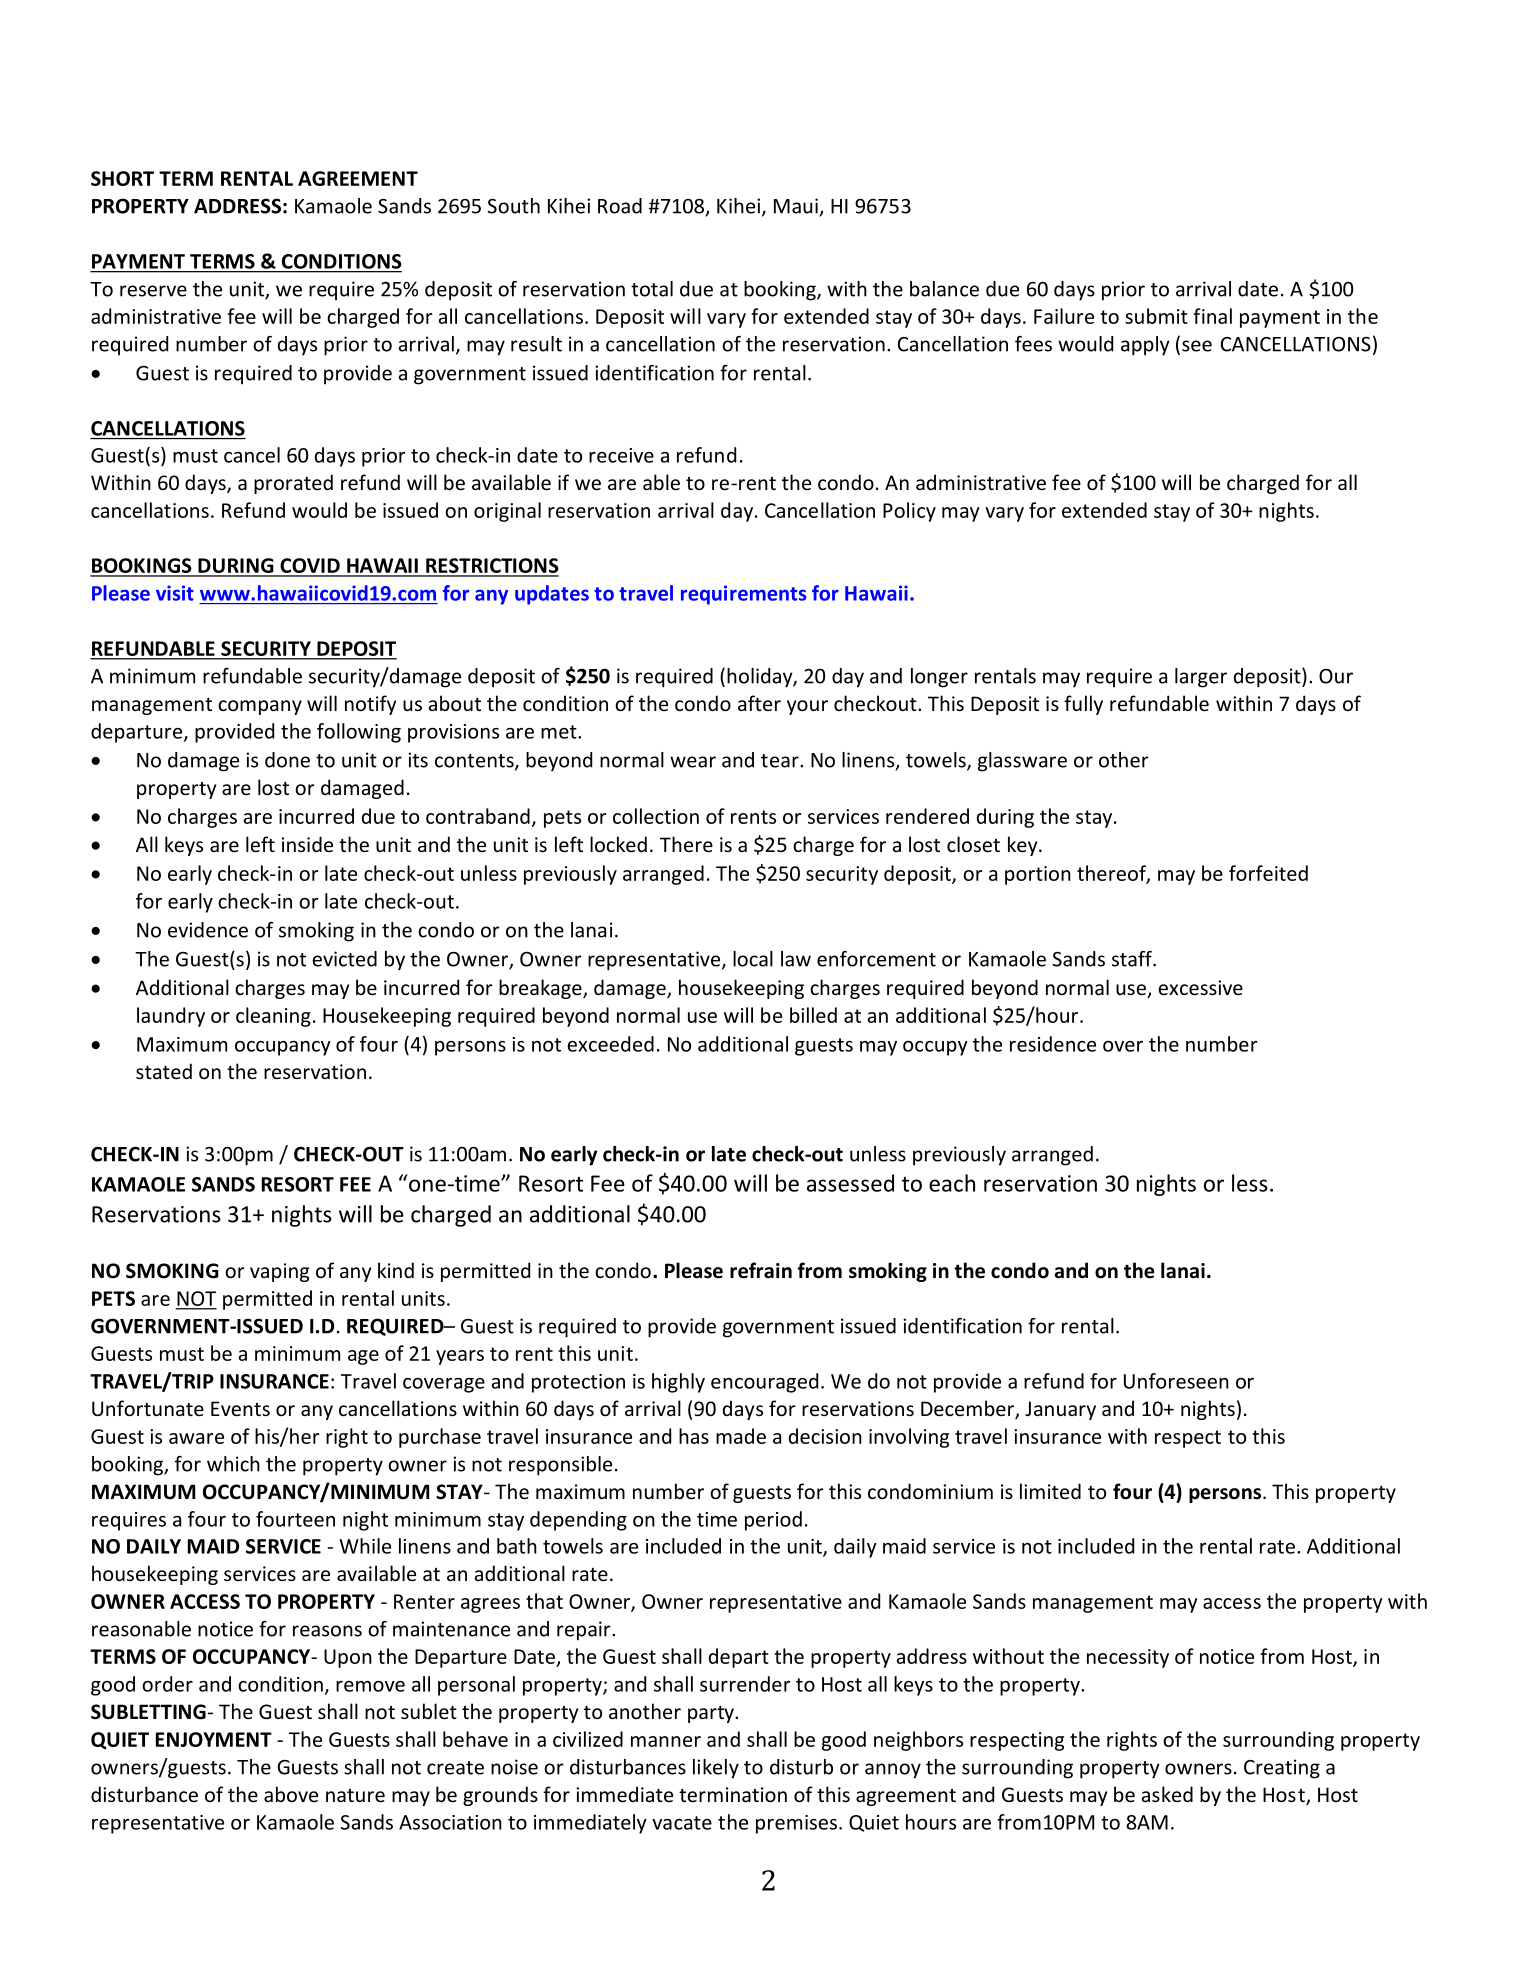 This screenshot has width=1536, height=1987. I want to click on submit, so click(1156, 316).
